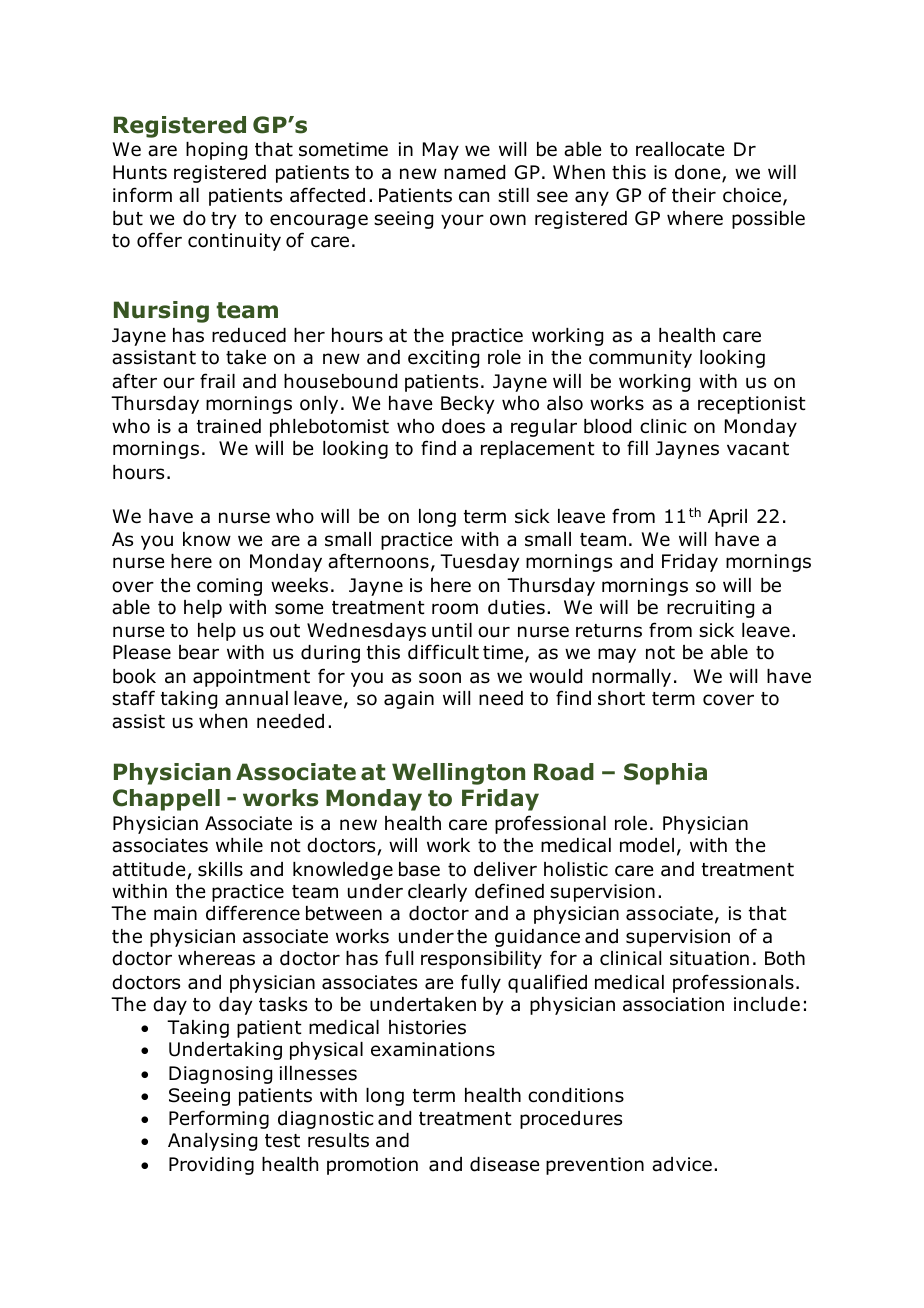 This screenshot has height=1308, width=924. Describe the element at coordinates (199, 652) in the screenshot. I see `bear` at that location.
